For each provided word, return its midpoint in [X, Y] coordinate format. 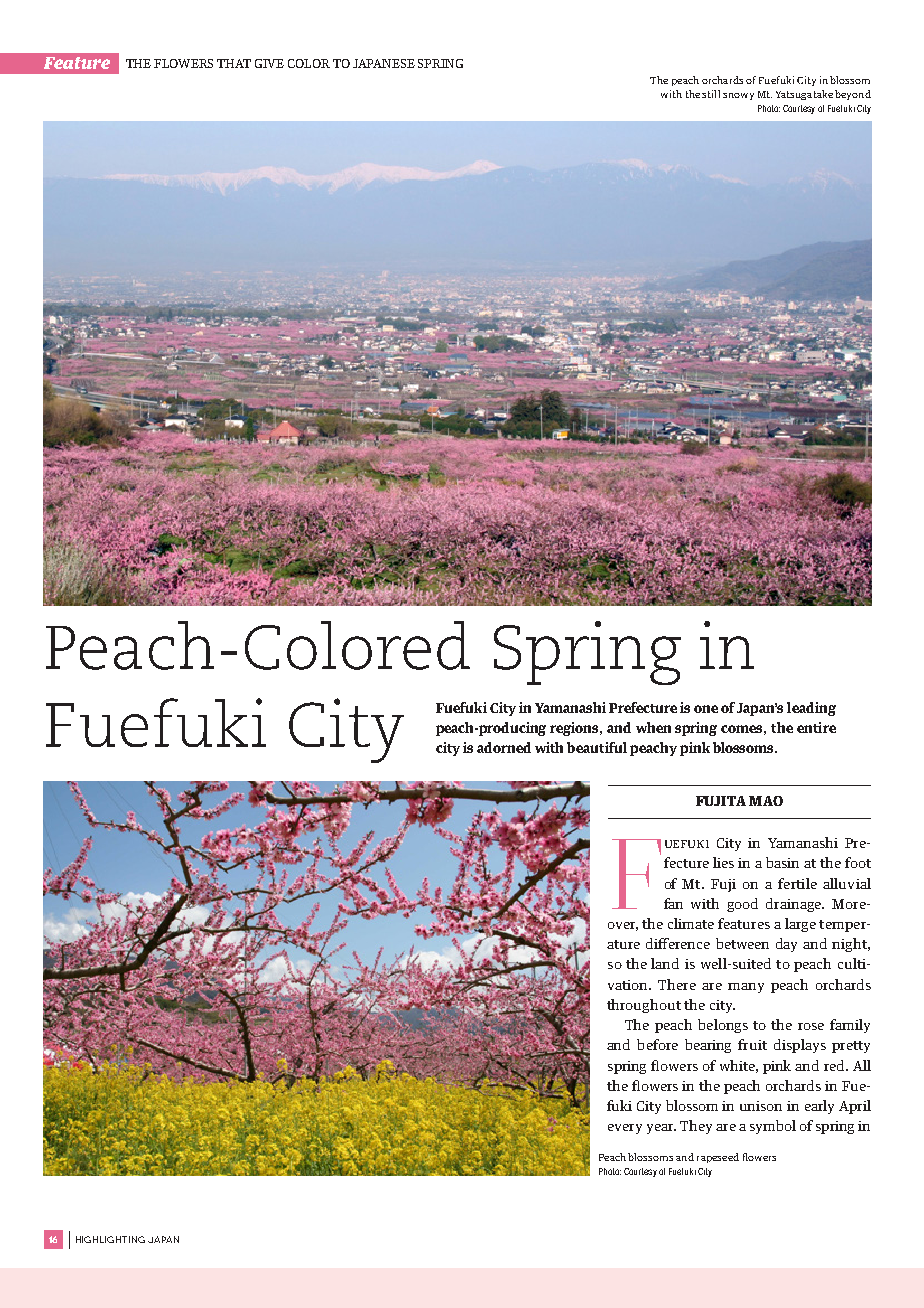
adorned [504, 747]
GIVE [269, 63]
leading [811, 709]
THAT [234, 63]
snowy [738, 96]
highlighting [110, 1239]
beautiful [597, 747]
